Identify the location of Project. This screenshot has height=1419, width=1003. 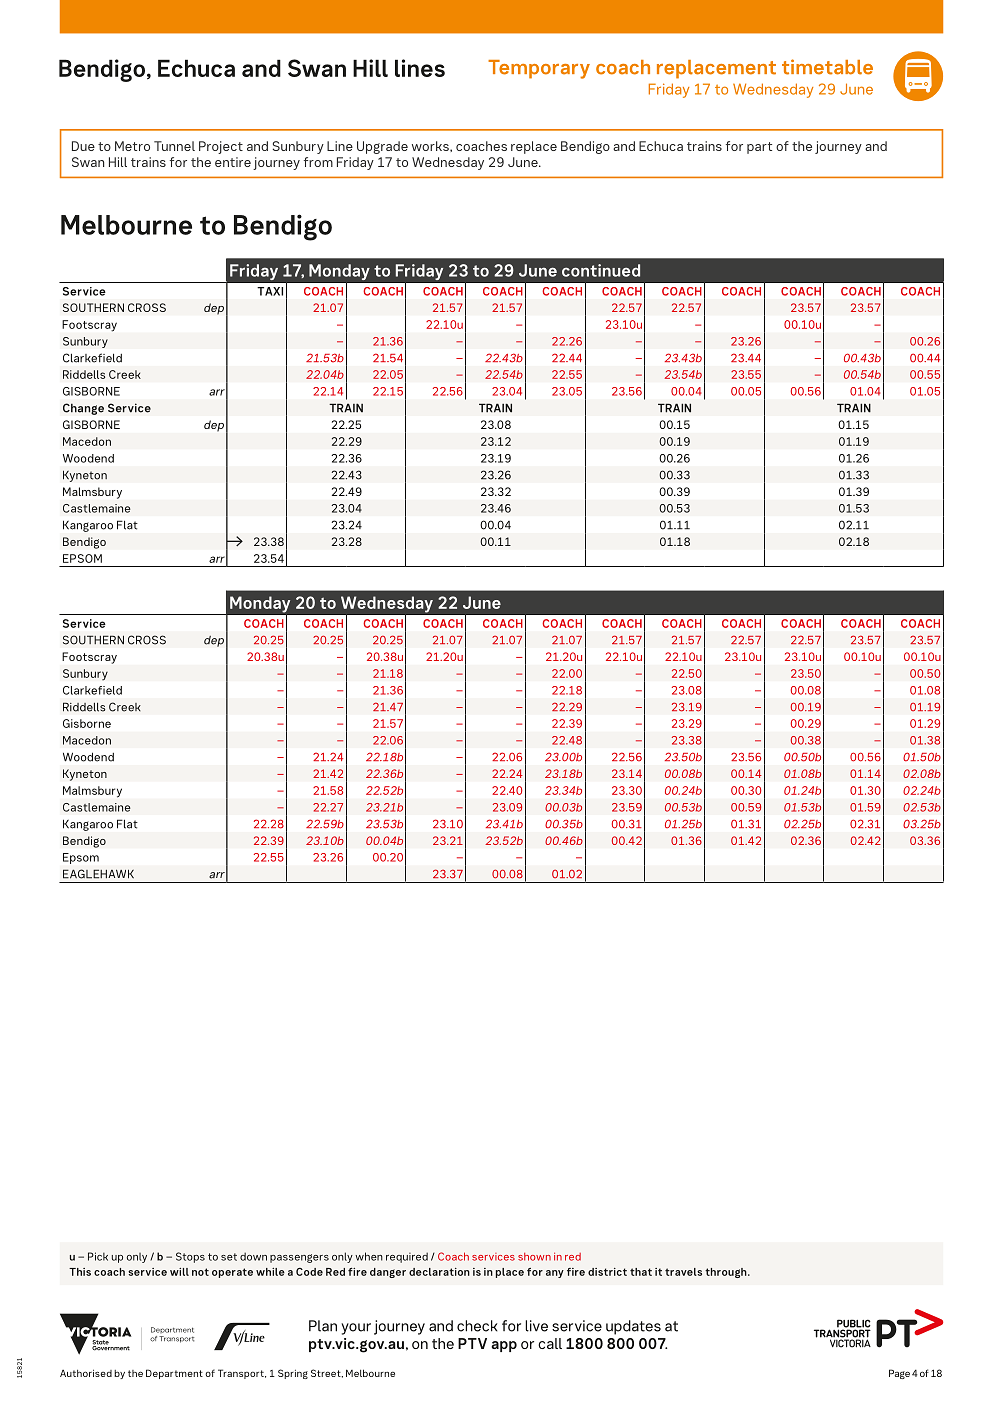
(221, 147).
